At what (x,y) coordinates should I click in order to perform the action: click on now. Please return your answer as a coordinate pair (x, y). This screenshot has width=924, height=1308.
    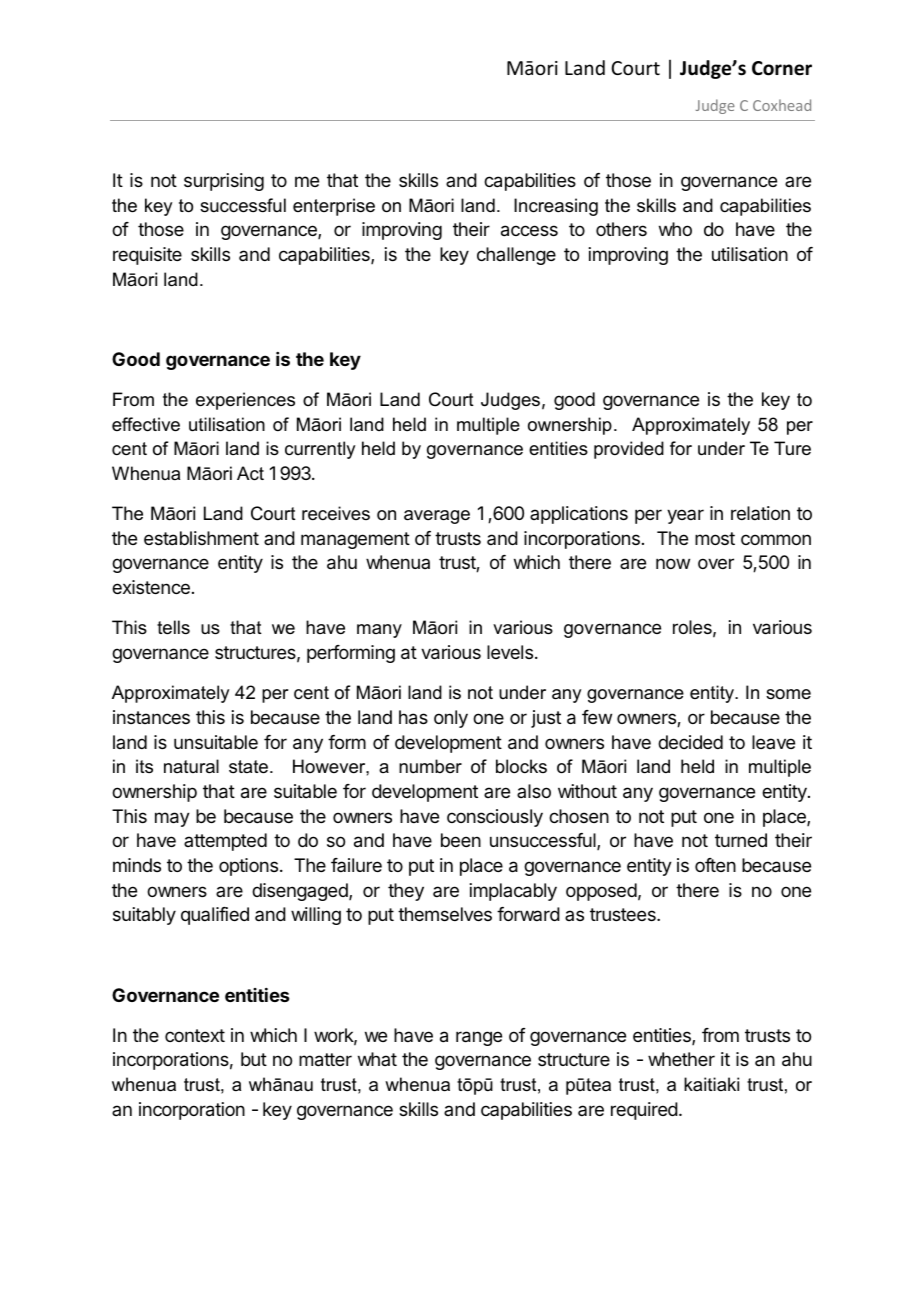
    Looking at the image, I should click on (673, 563).
